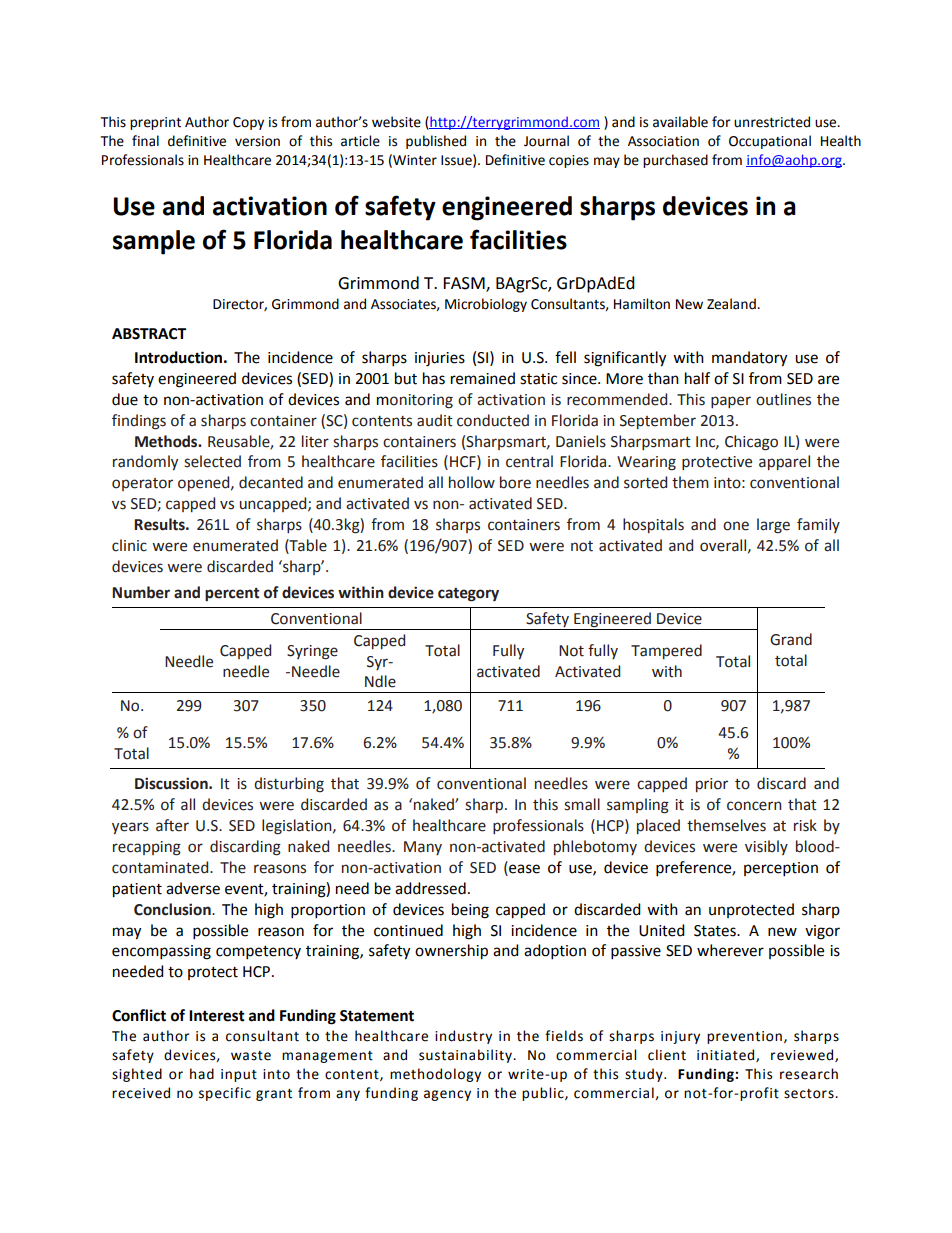 The width and height of the page is (952, 1233). Describe the element at coordinates (770, 142) in the page. I see `Occupational` at that location.
